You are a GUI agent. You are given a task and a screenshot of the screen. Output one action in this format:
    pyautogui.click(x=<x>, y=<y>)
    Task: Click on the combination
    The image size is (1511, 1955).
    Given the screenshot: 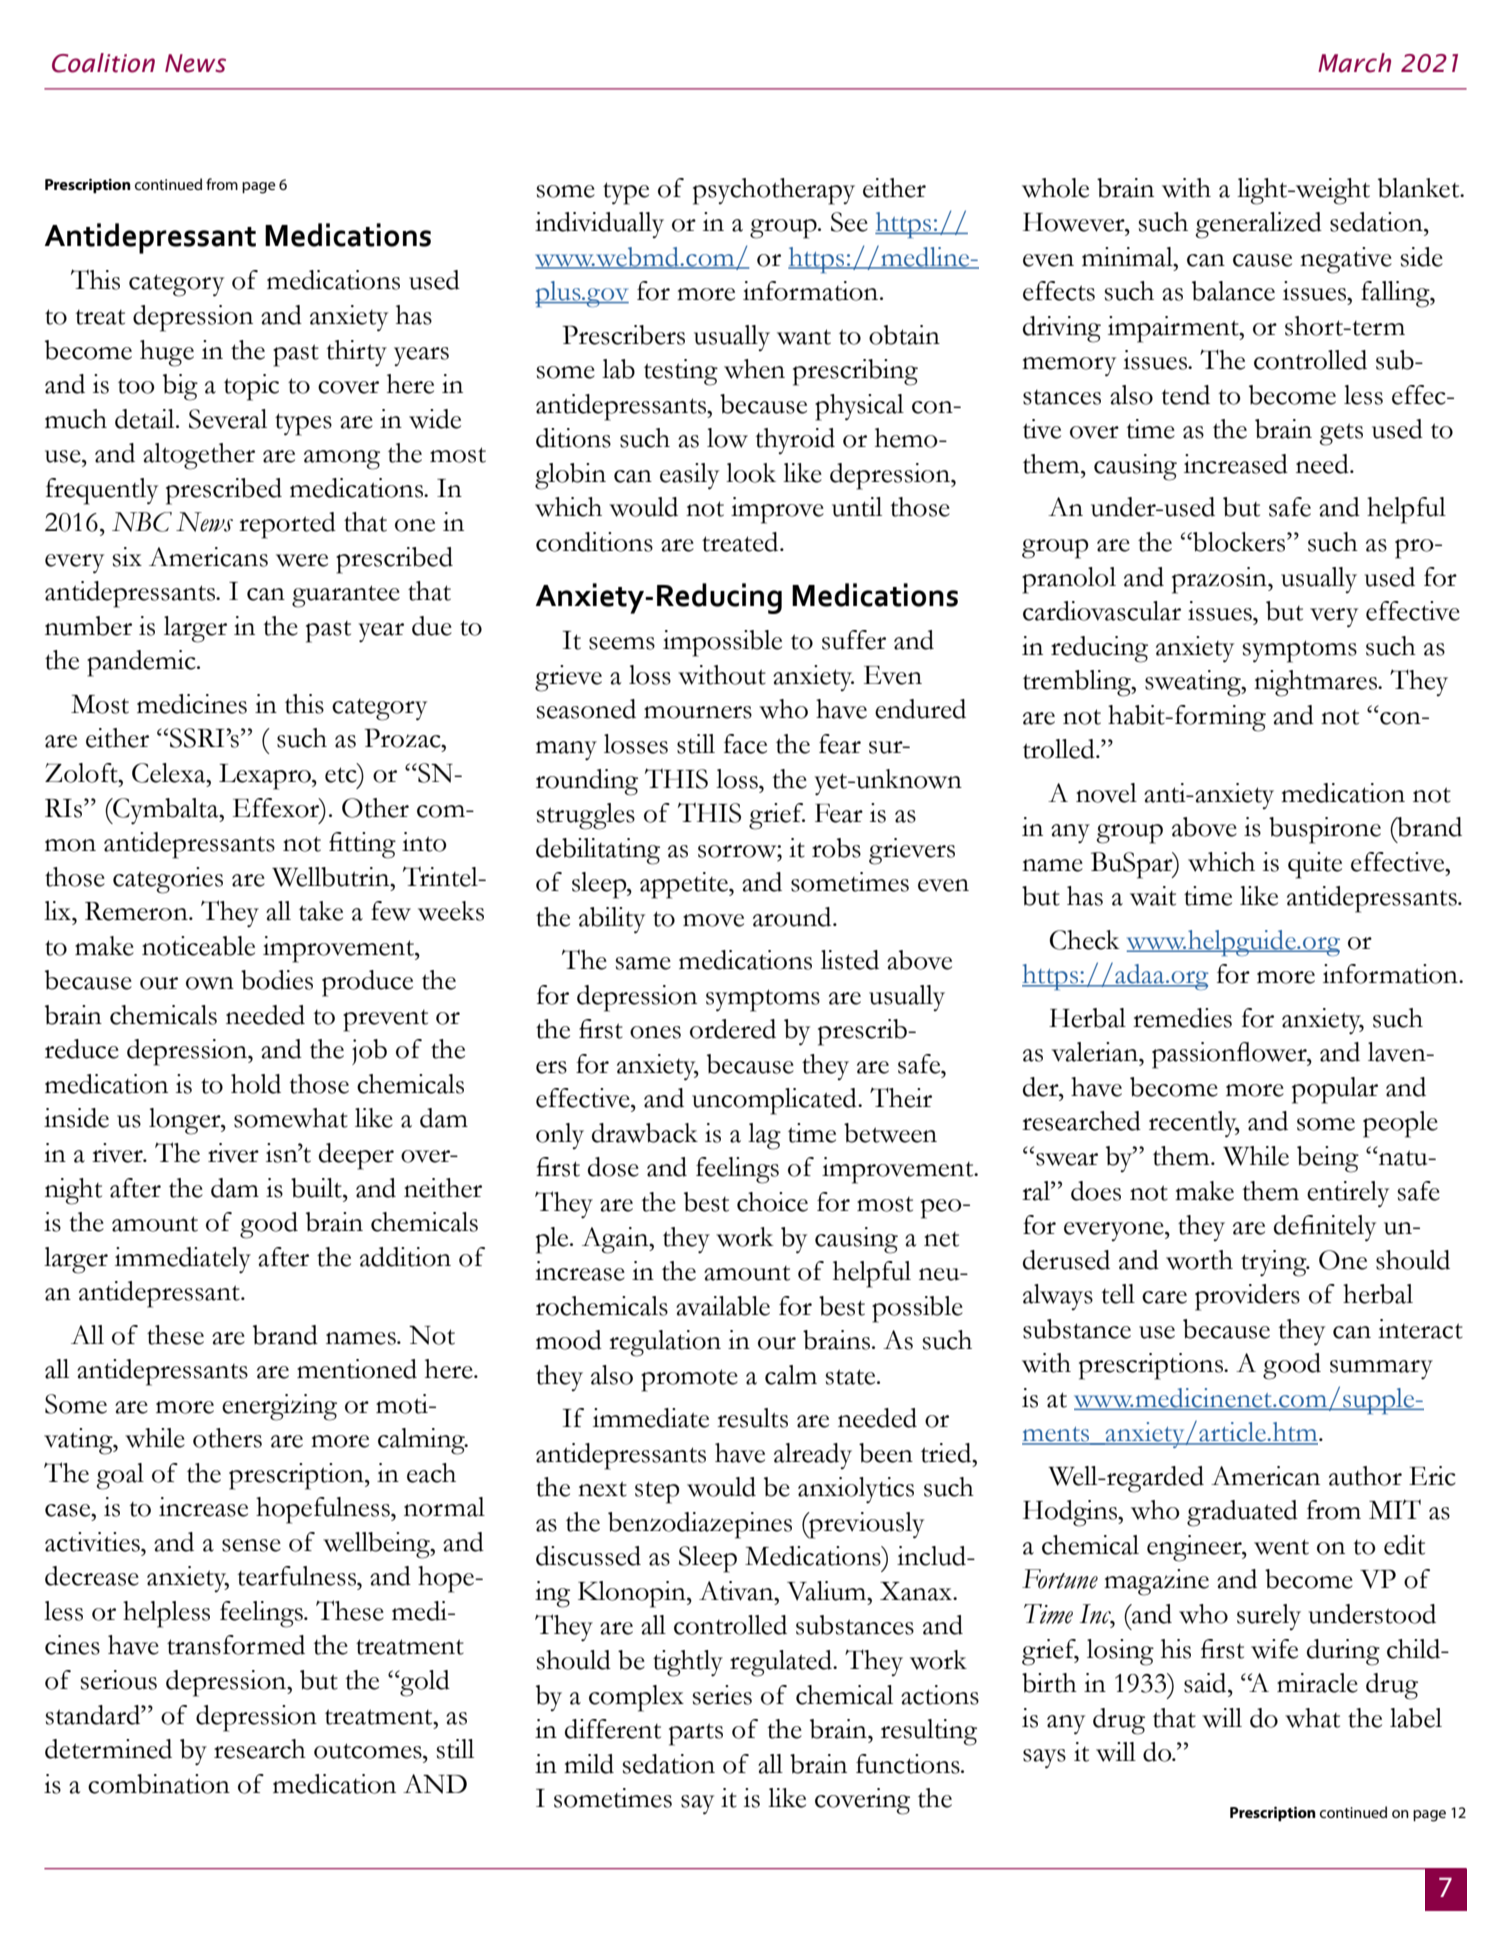 What is the action you would take?
    pyautogui.click(x=159, y=1784)
